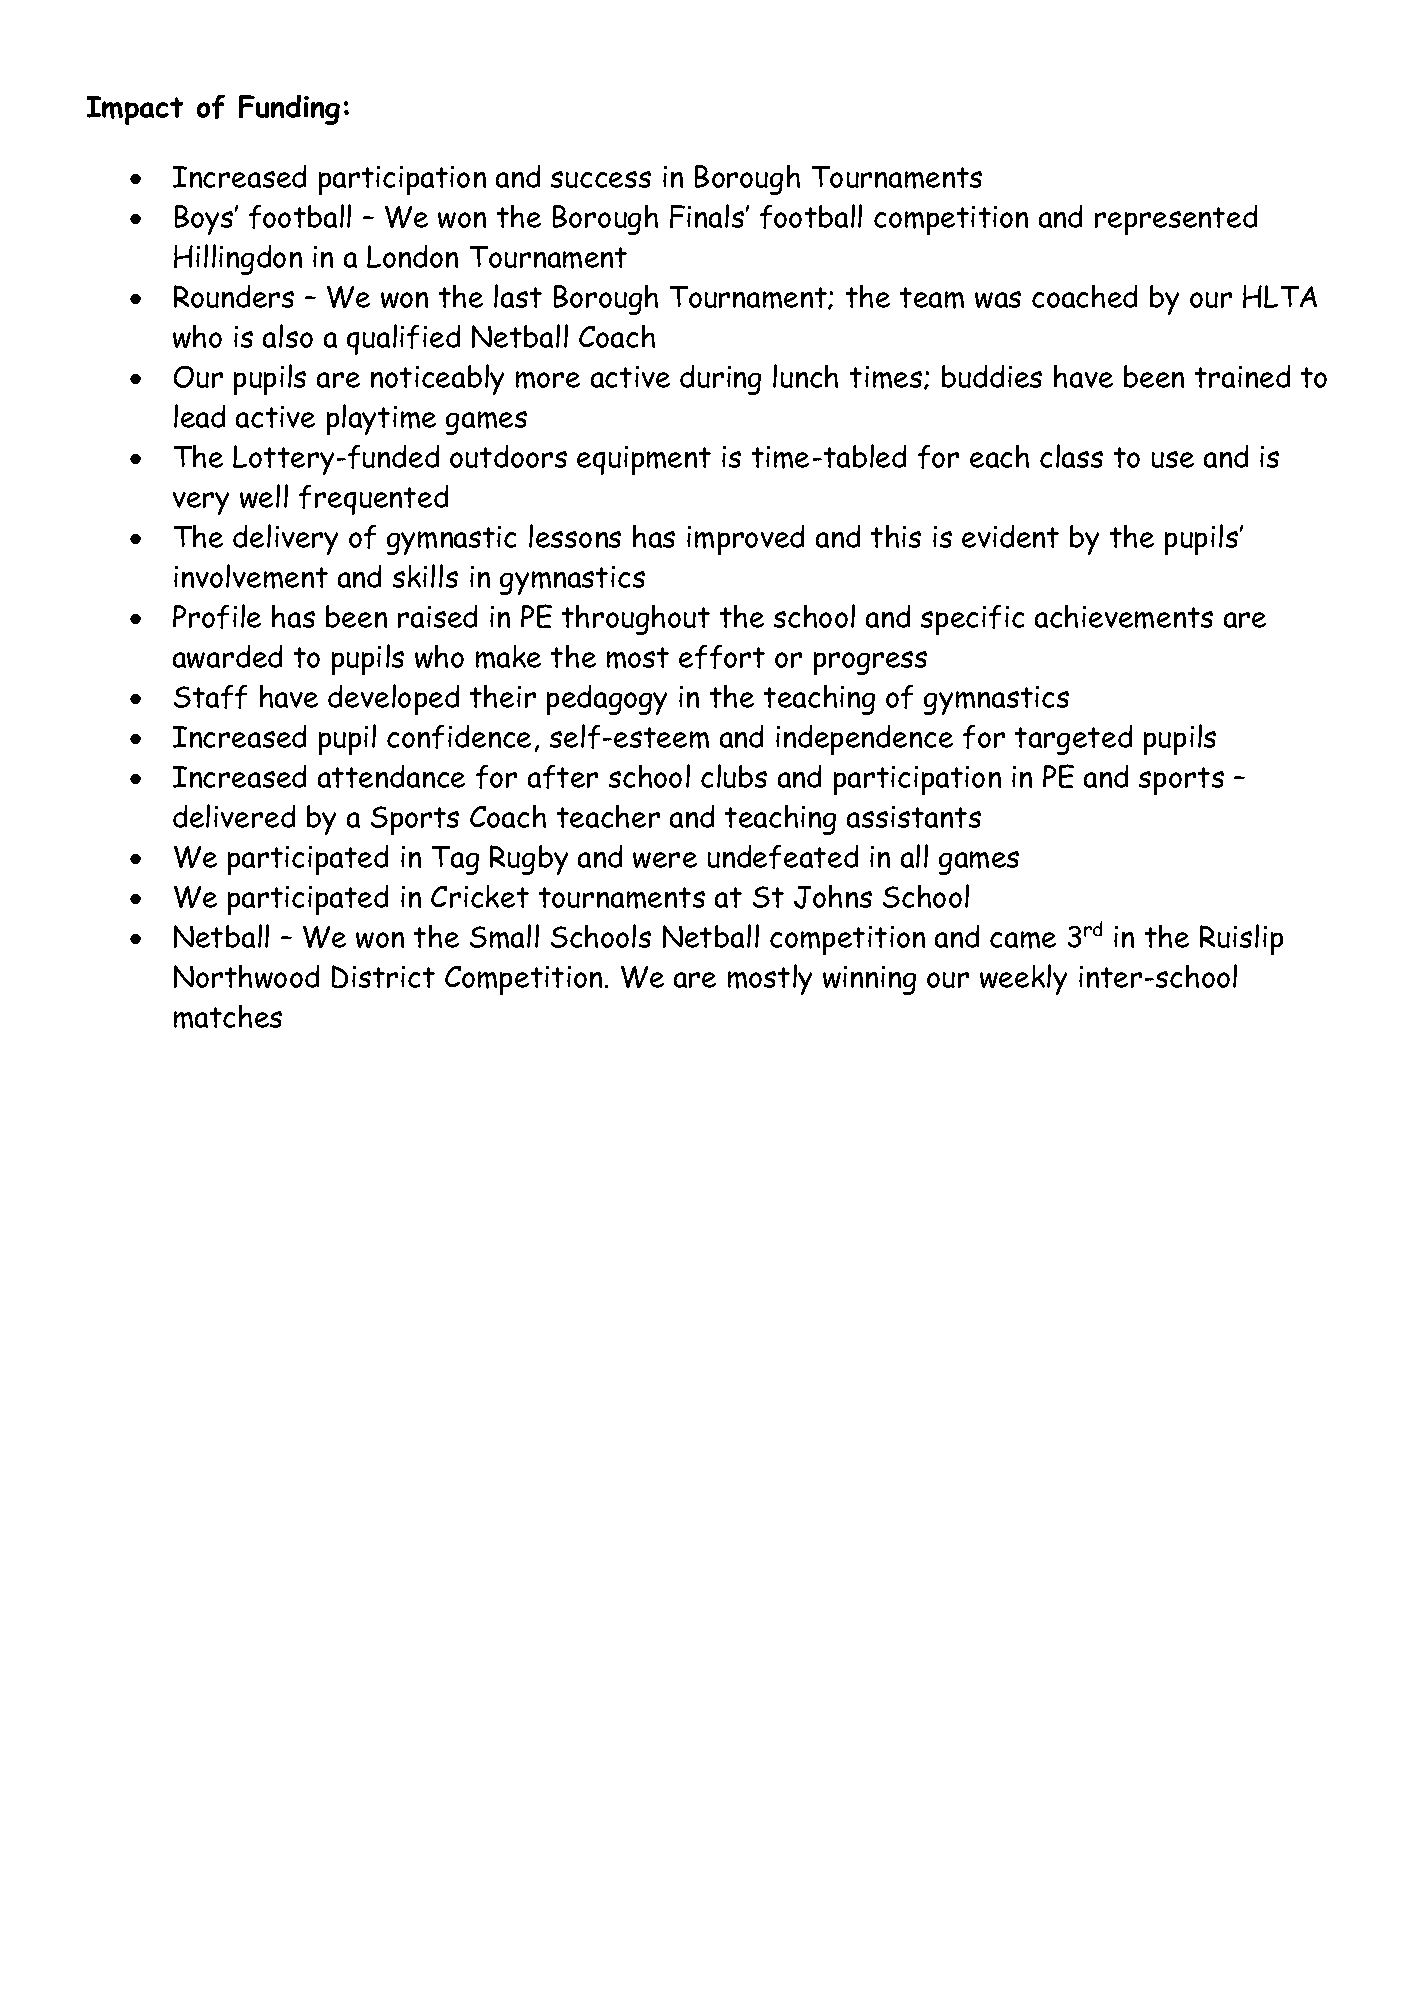 The image size is (1424, 2013). What do you see at coordinates (1176, 220) in the page?
I see `represented` at bounding box center [1176, 220].
